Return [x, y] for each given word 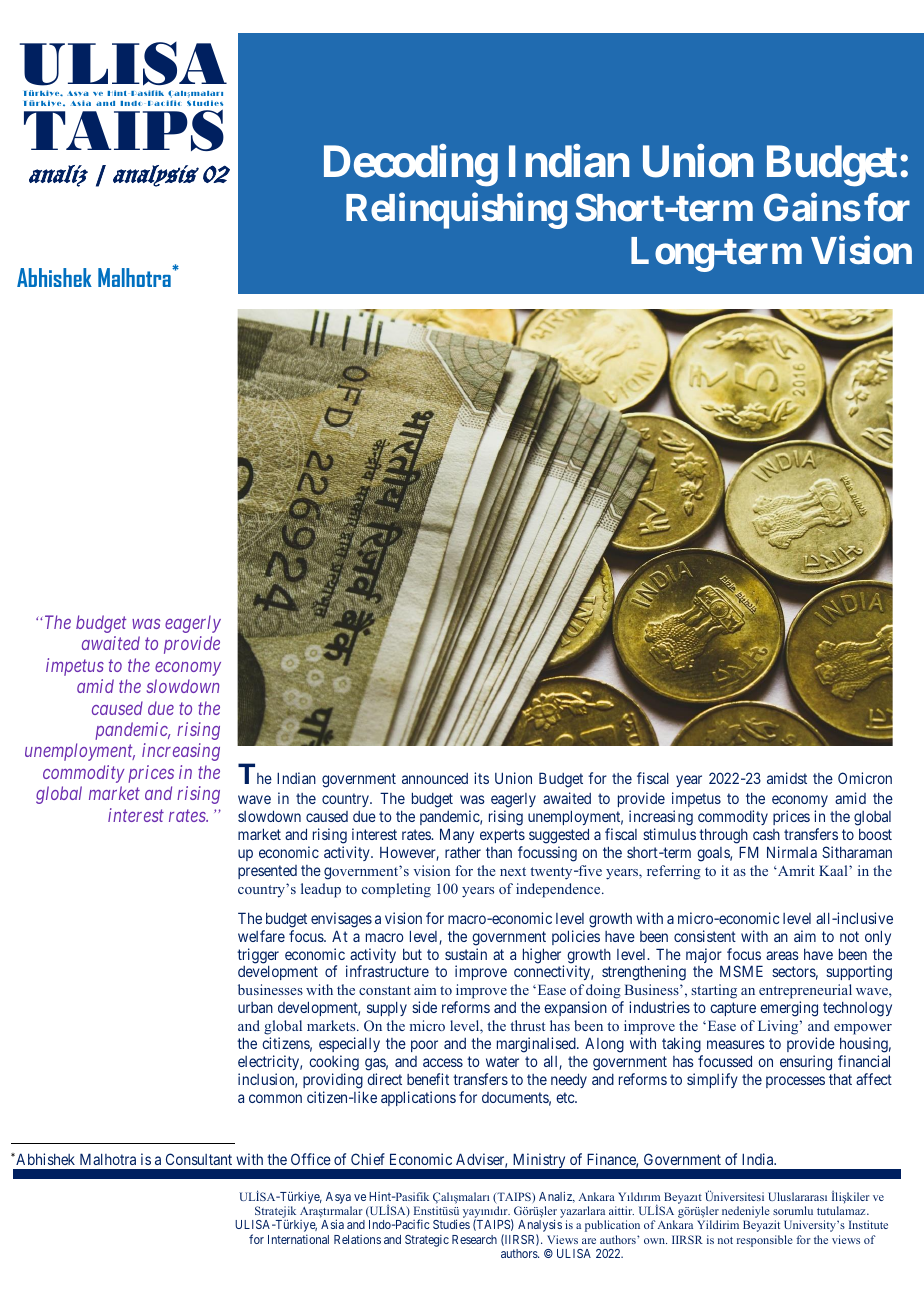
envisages [341, 920]
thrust [527, 1025]
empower [863, 1029]
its [481, 778]
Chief [368, 1159]
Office [311, 1159]
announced [435, 778]
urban [255, 1007]
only [878, 937]
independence [559, 890]
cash [766, 834]
